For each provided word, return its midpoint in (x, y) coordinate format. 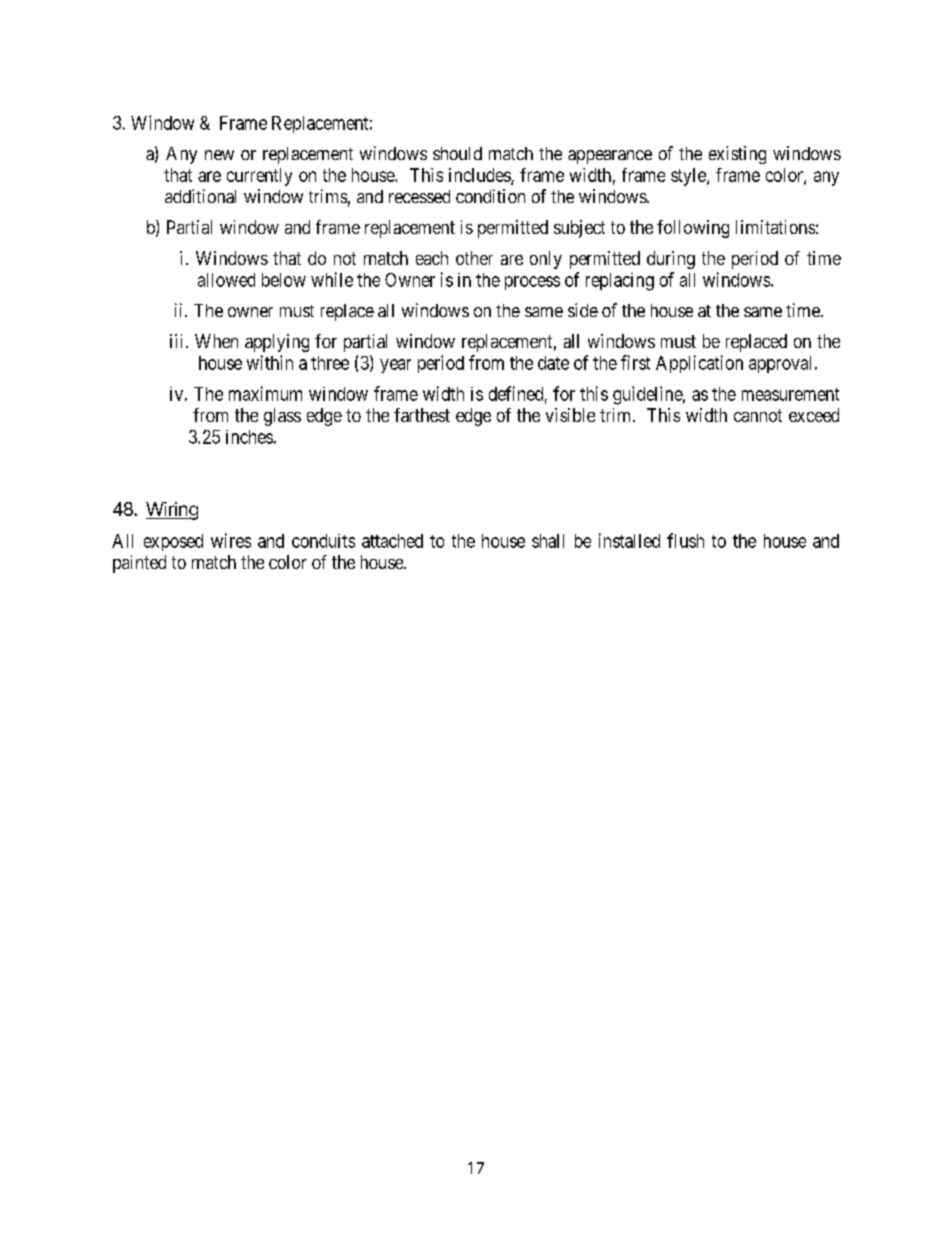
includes (480, 176)
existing (737, 155)
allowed (226, 280)
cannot (758, 415)
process (532, 283)
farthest (422, 415)
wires (231, 540)
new (219, 155)
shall (548, 541)
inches (249, 437)
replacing (620, 282)
